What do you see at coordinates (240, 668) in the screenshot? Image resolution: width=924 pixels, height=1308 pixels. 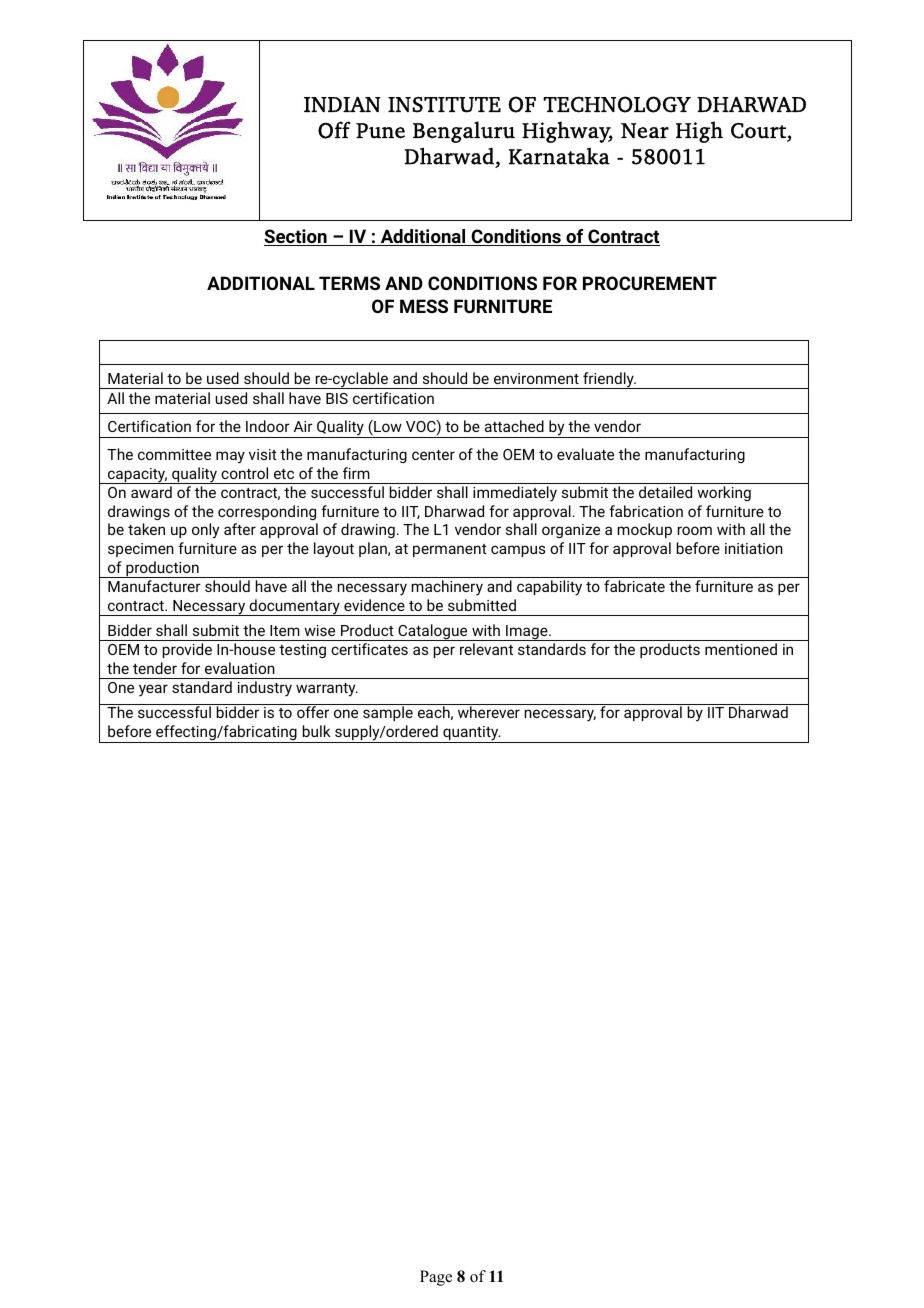 I see `evaluation` at bounding box center [240, 668].
